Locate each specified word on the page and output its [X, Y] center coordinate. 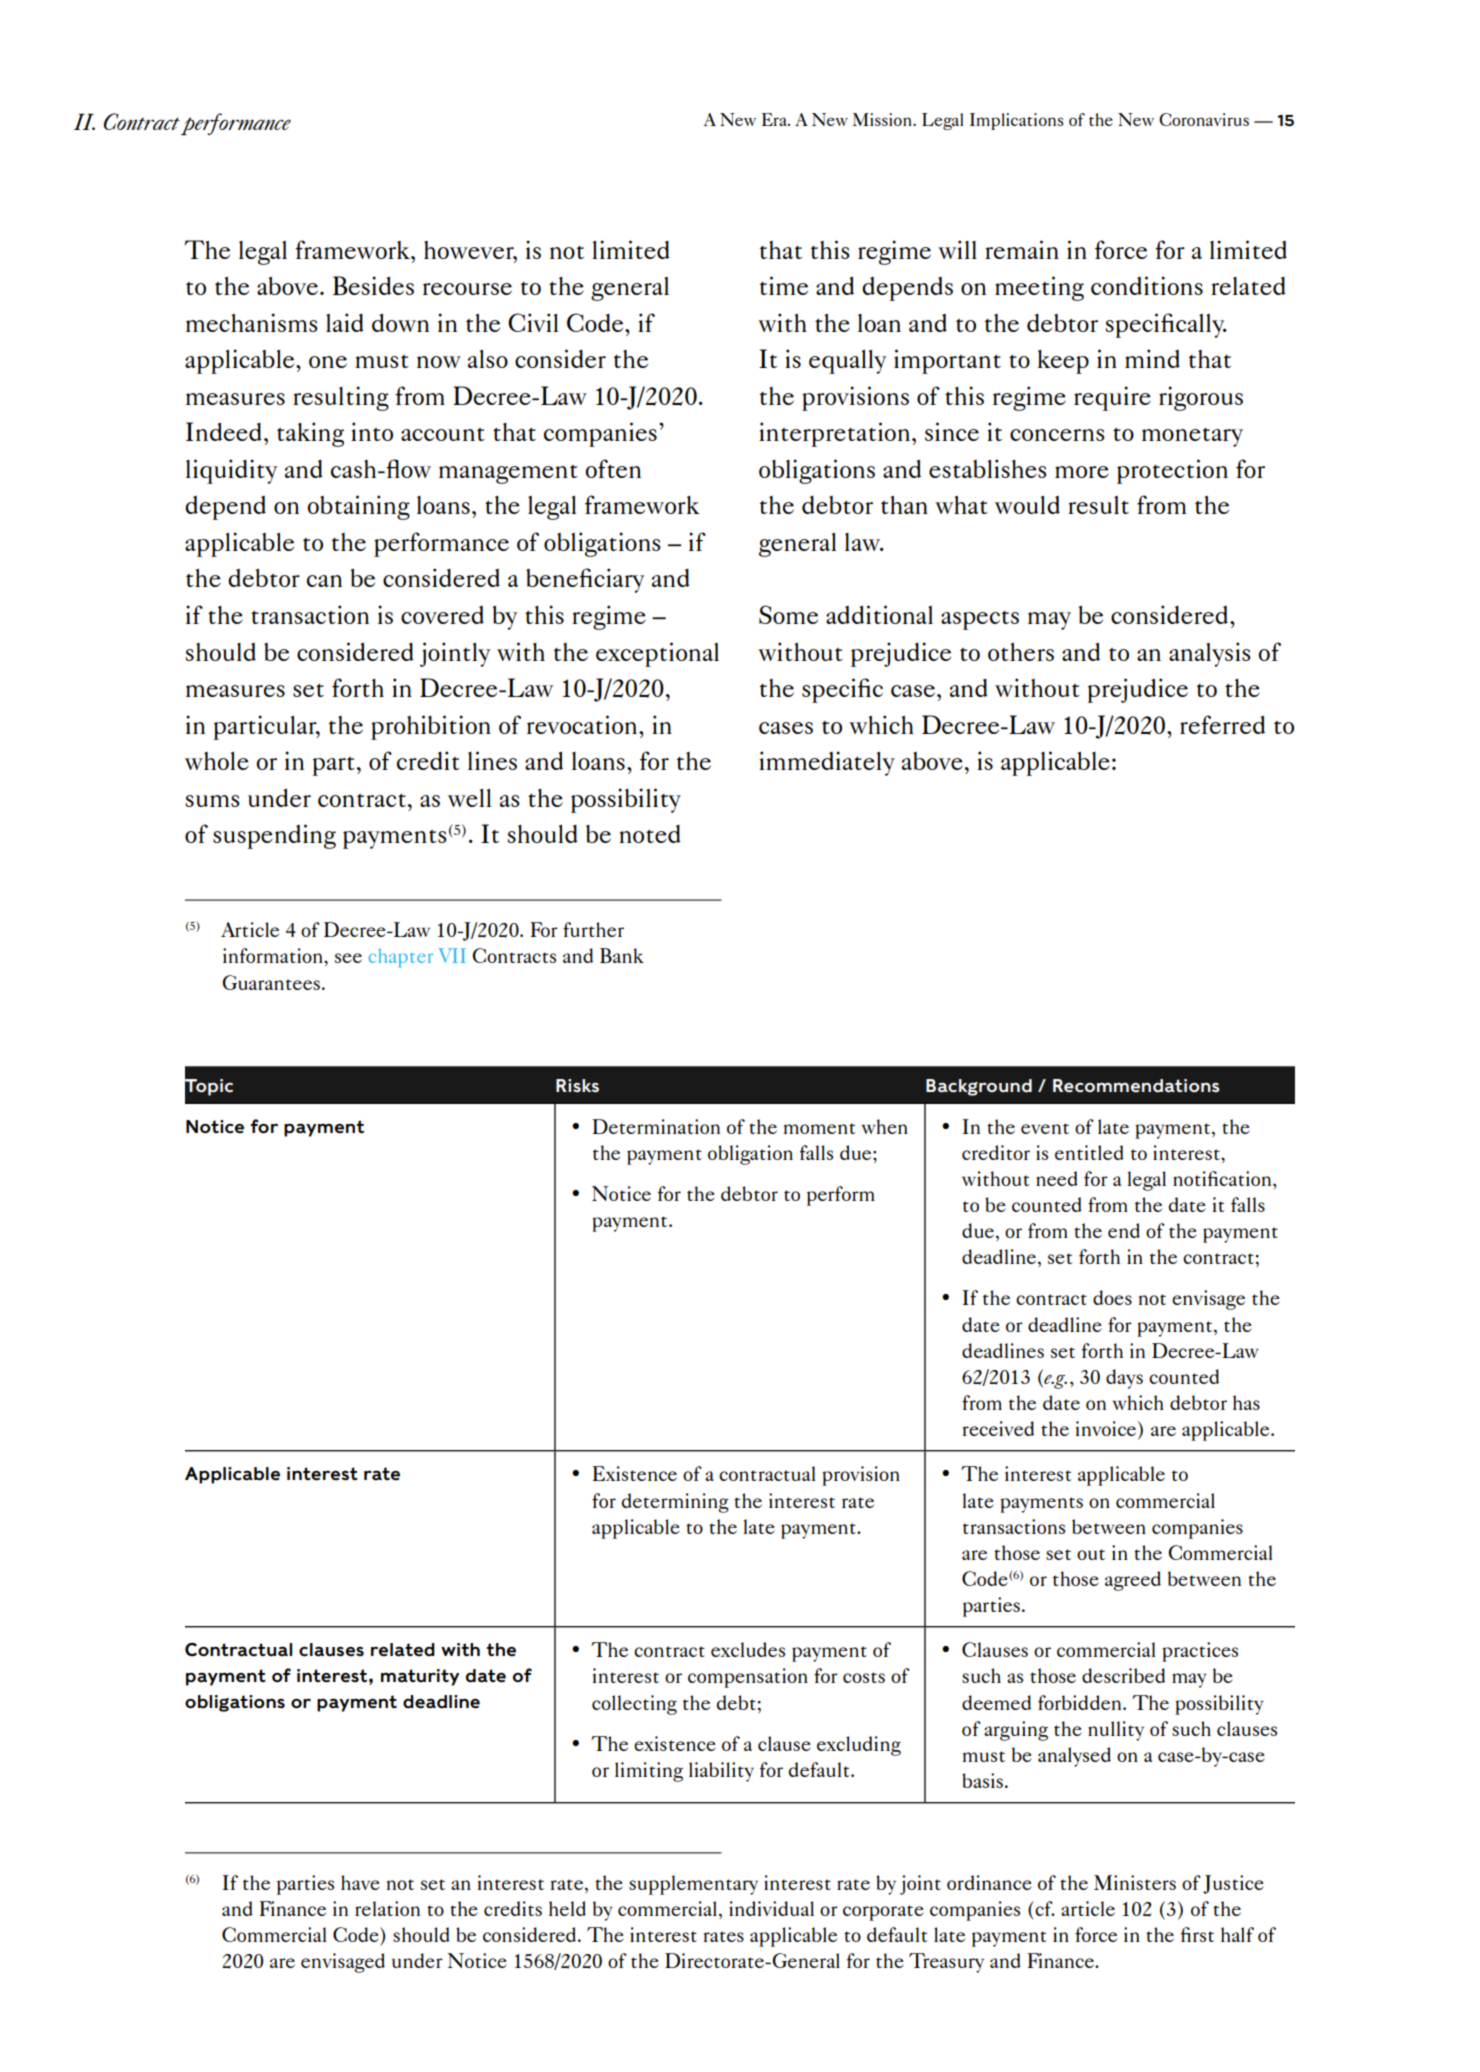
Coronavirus [1204, 119]
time [784, 285]
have [360, 1882]
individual [771, 1908]
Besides [373, 285]
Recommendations [1136, 1086]
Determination [656, 1126]
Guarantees [271, 982]
